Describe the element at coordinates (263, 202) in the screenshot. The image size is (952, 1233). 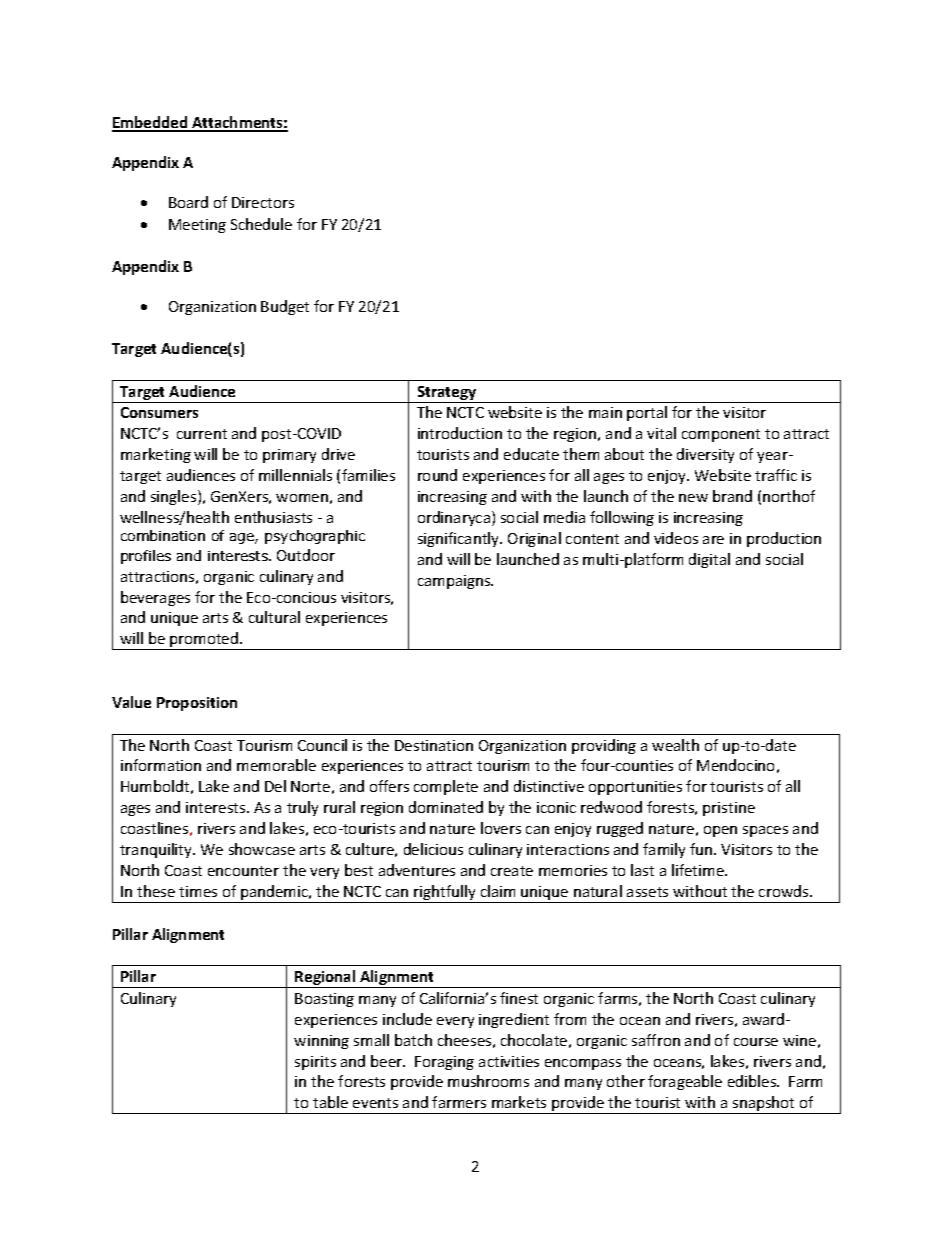
I see `Directors` at that location.
